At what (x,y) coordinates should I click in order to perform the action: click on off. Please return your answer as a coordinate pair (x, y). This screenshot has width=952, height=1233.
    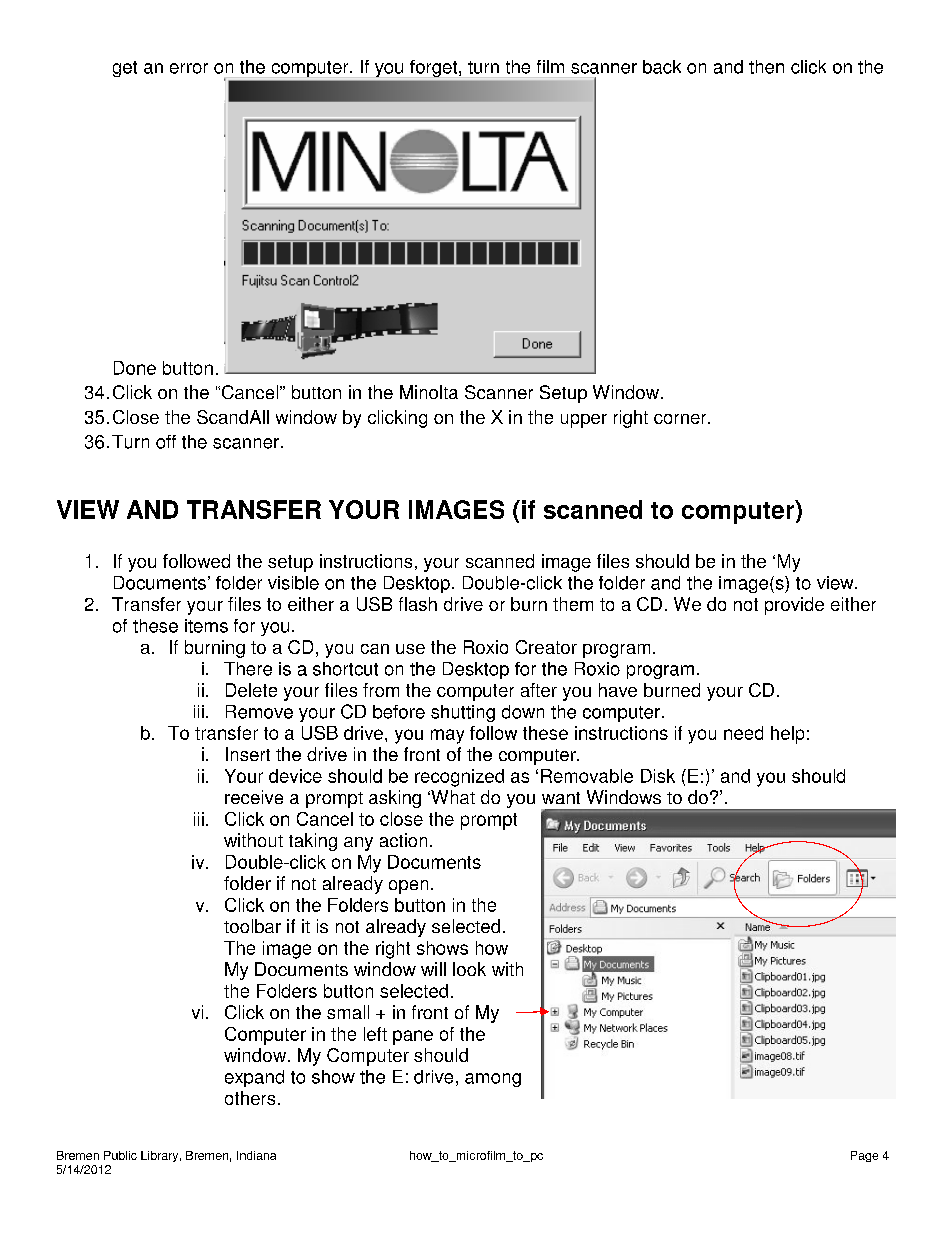
    Looking at the image, I should click on (166, 442).
